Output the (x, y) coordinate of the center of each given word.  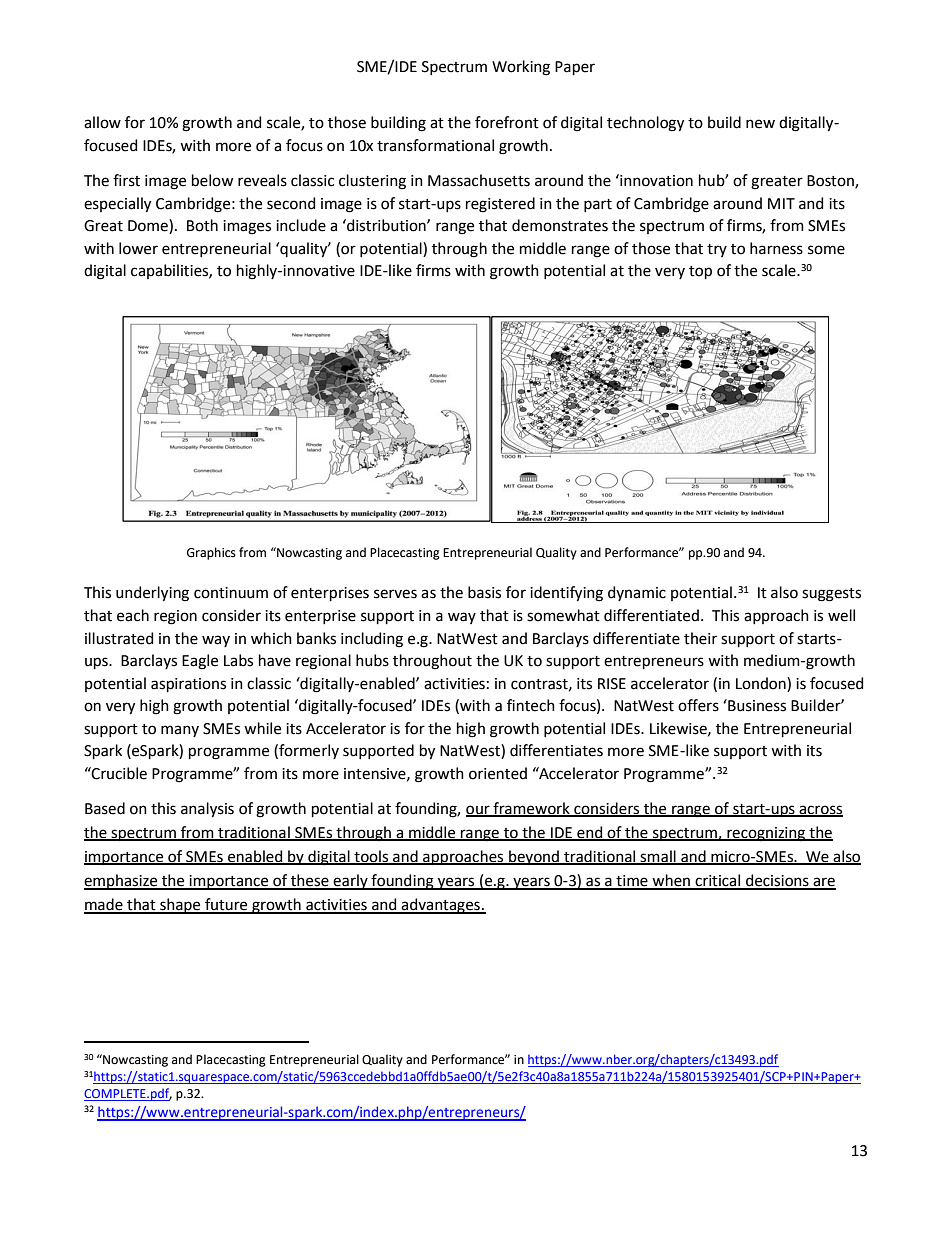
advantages (441, 906)
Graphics (211, 553)
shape (180, 906)
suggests (831, 595)
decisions (777, 881)
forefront (507, 122)
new (760, 124)
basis (484, 592)
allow (102, 122)
